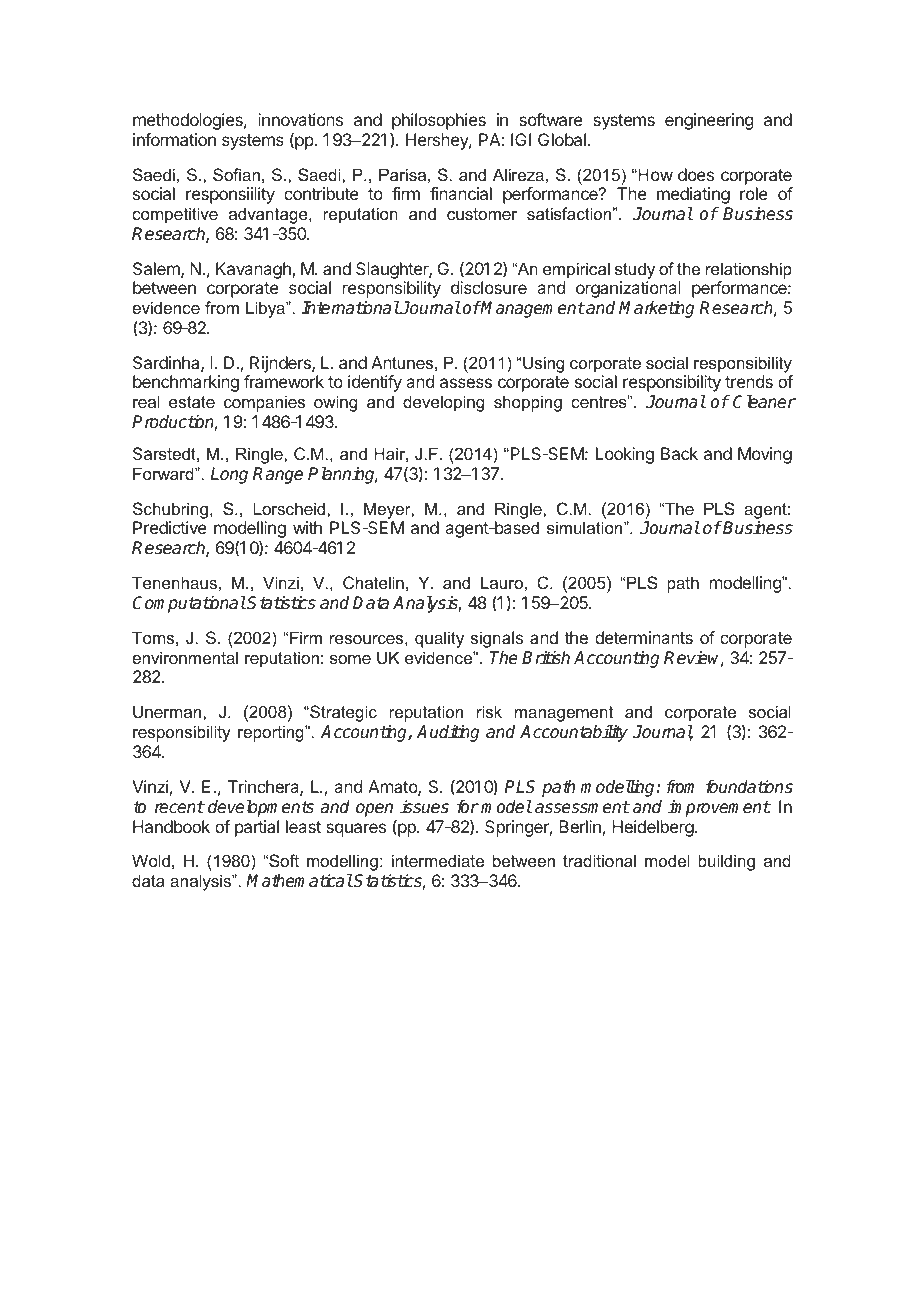  Describe the element at coordinates (254, 270) in the screenshot. I see `Kavanagh` at that location.
